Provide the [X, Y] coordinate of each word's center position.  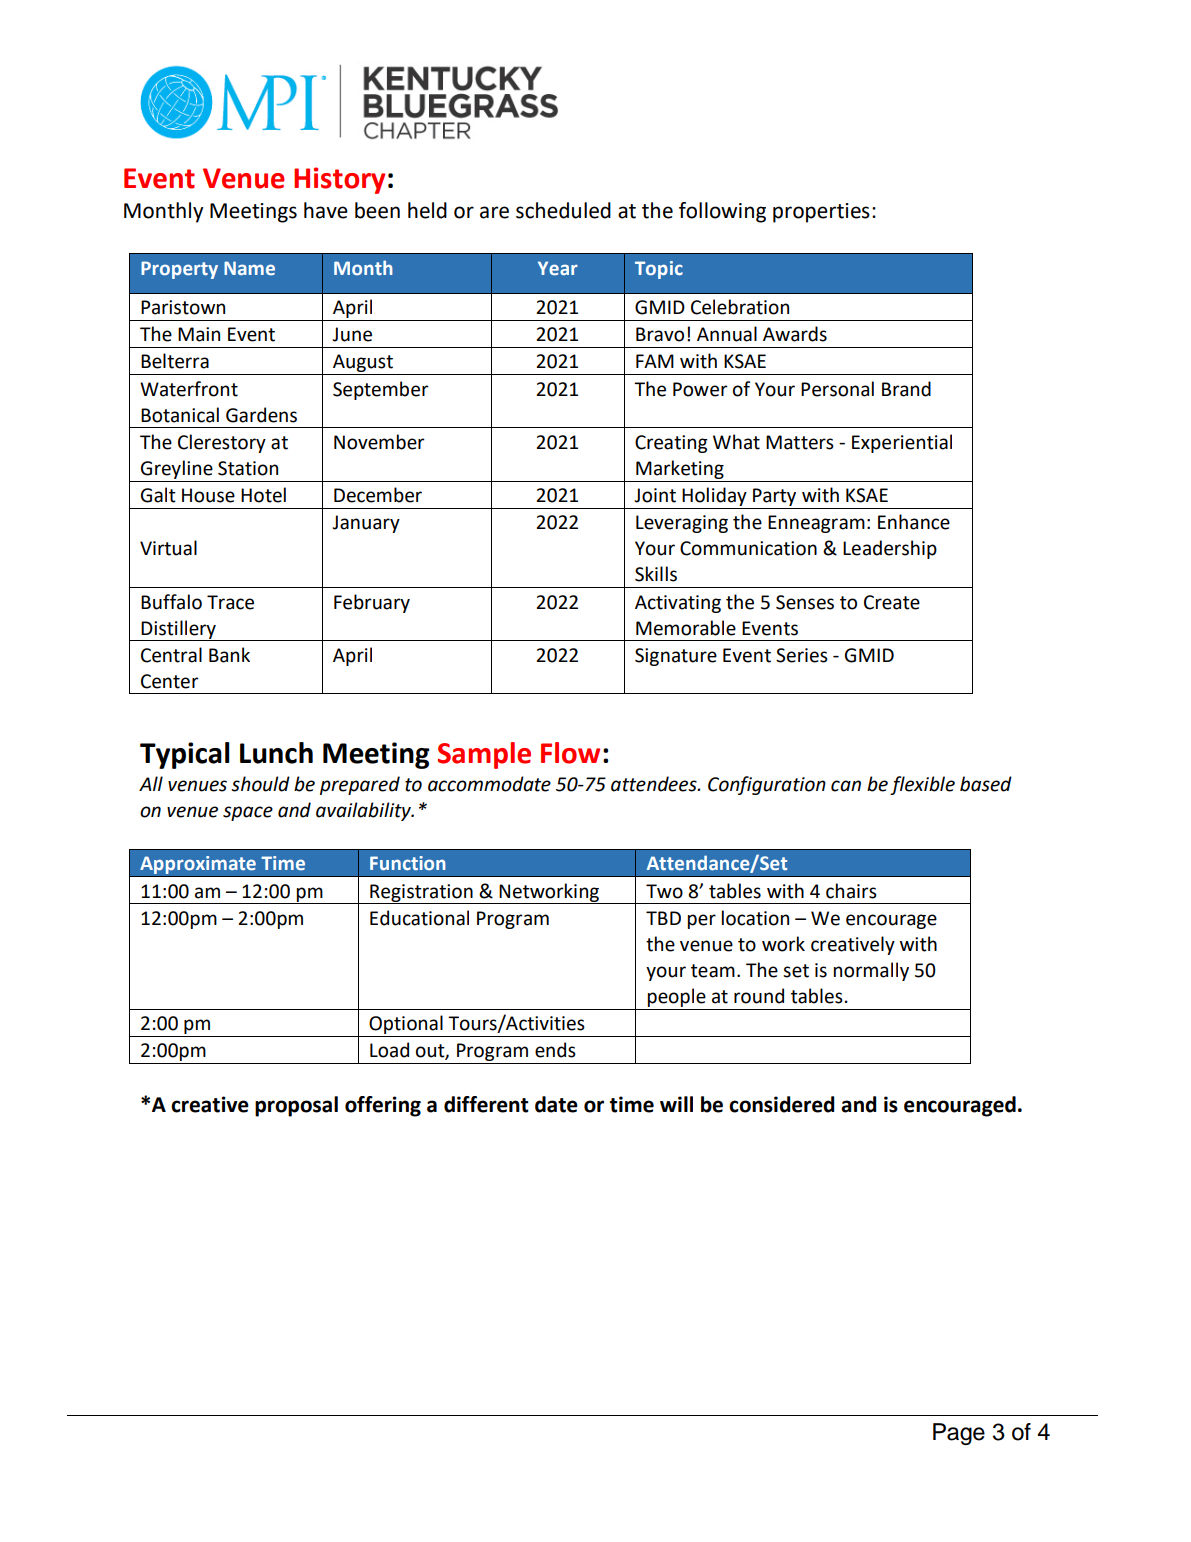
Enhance [914, 522]
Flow [570, 753]
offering [383, 1106]
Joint [655, 495]
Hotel [263, 495]
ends [555, 1050]
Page [959, 1434]
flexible [922, 785]
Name [249, 268]
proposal [296, 1106]
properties [821, 213]
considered [782, 1104]
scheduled [563, 210]
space [248, 813]
